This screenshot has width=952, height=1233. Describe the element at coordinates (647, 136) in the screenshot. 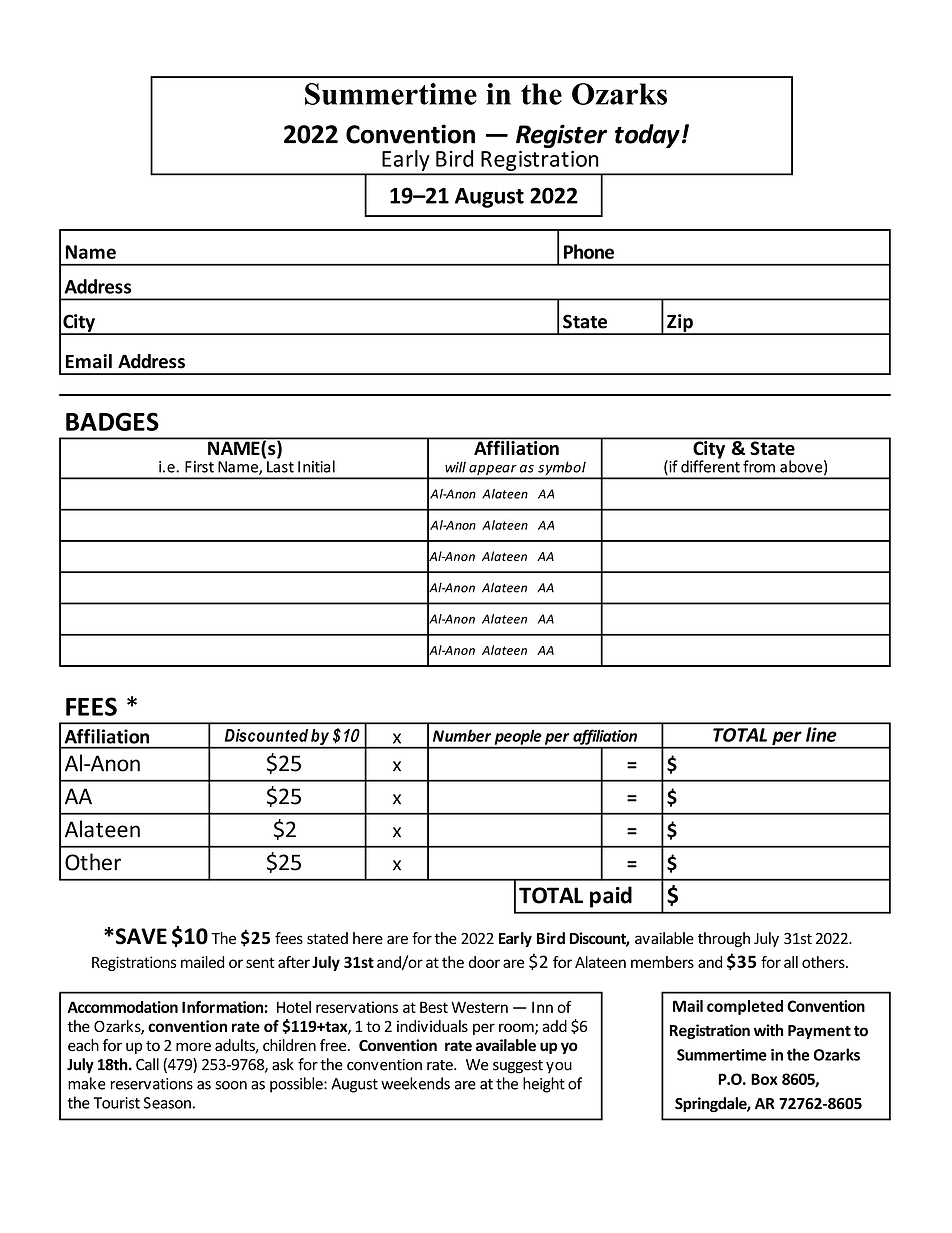

I see `today` at that location.
